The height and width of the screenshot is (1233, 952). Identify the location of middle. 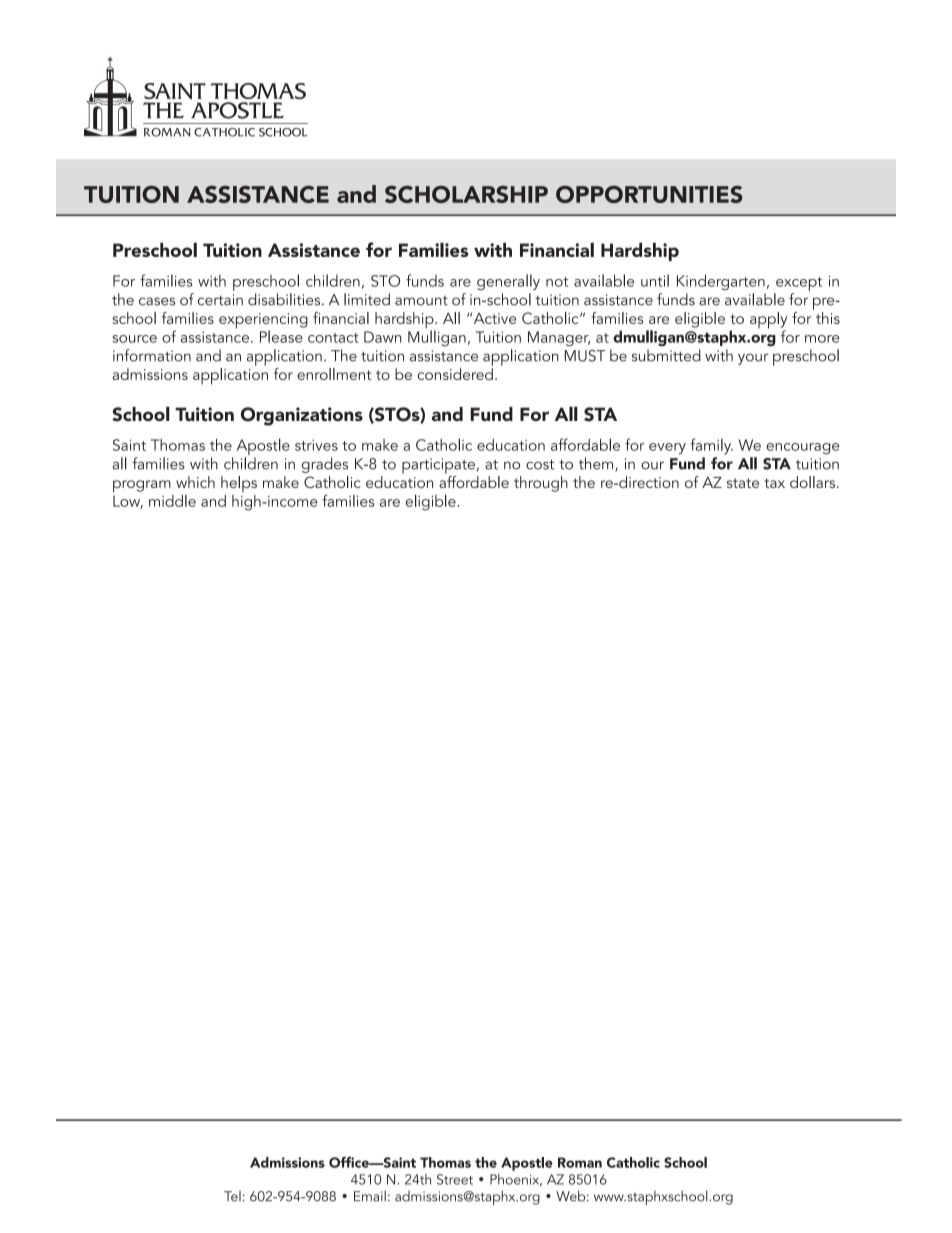
(172, 501).
